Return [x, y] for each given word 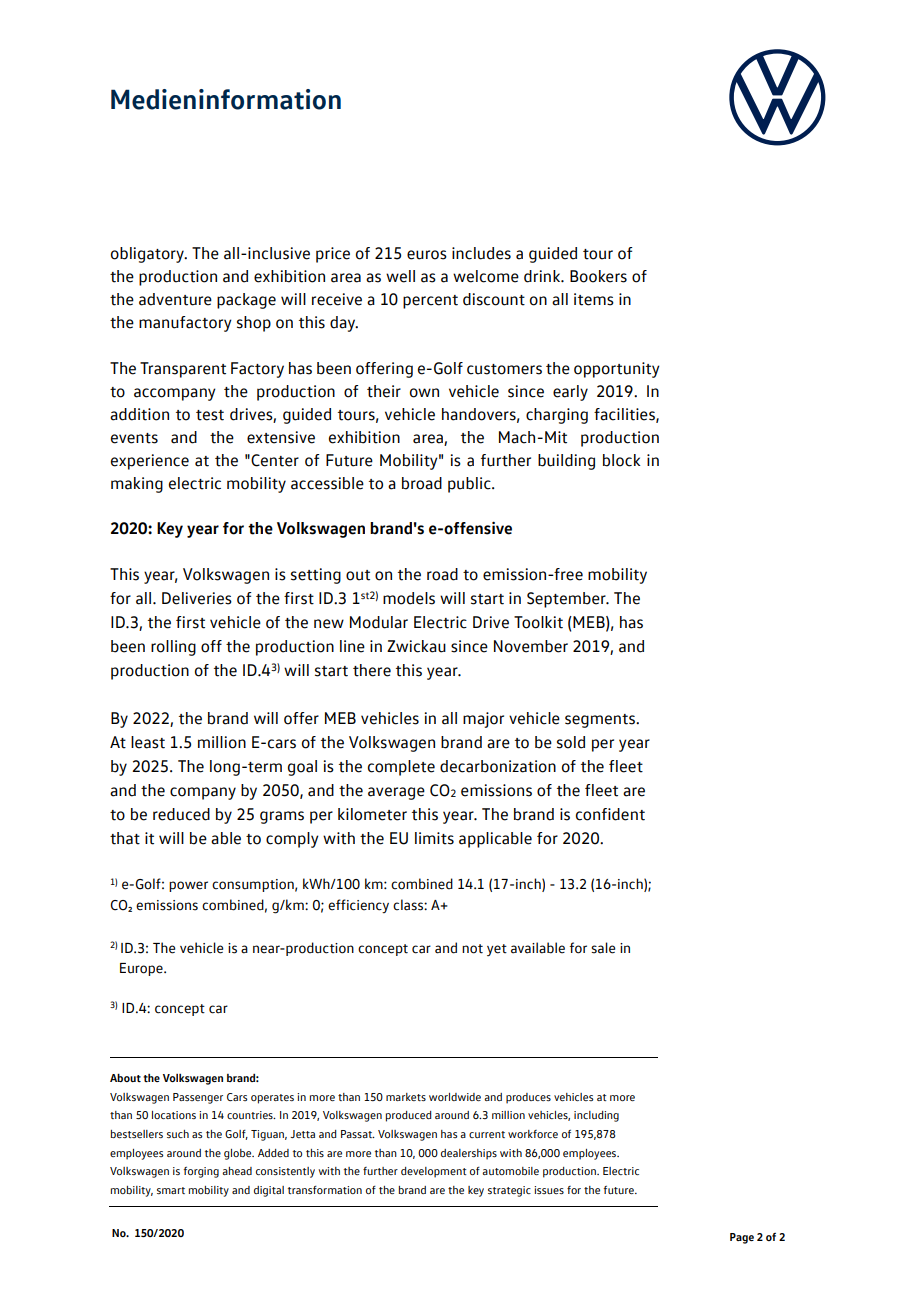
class [409, 905]
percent [430, 302]
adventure [175, 299]
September [567, 600]
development [433, 1172]
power [188, 886]
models [409, 598]
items [594, 299]
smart [171, 1190]
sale [603, 948]
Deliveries [197, 598]
